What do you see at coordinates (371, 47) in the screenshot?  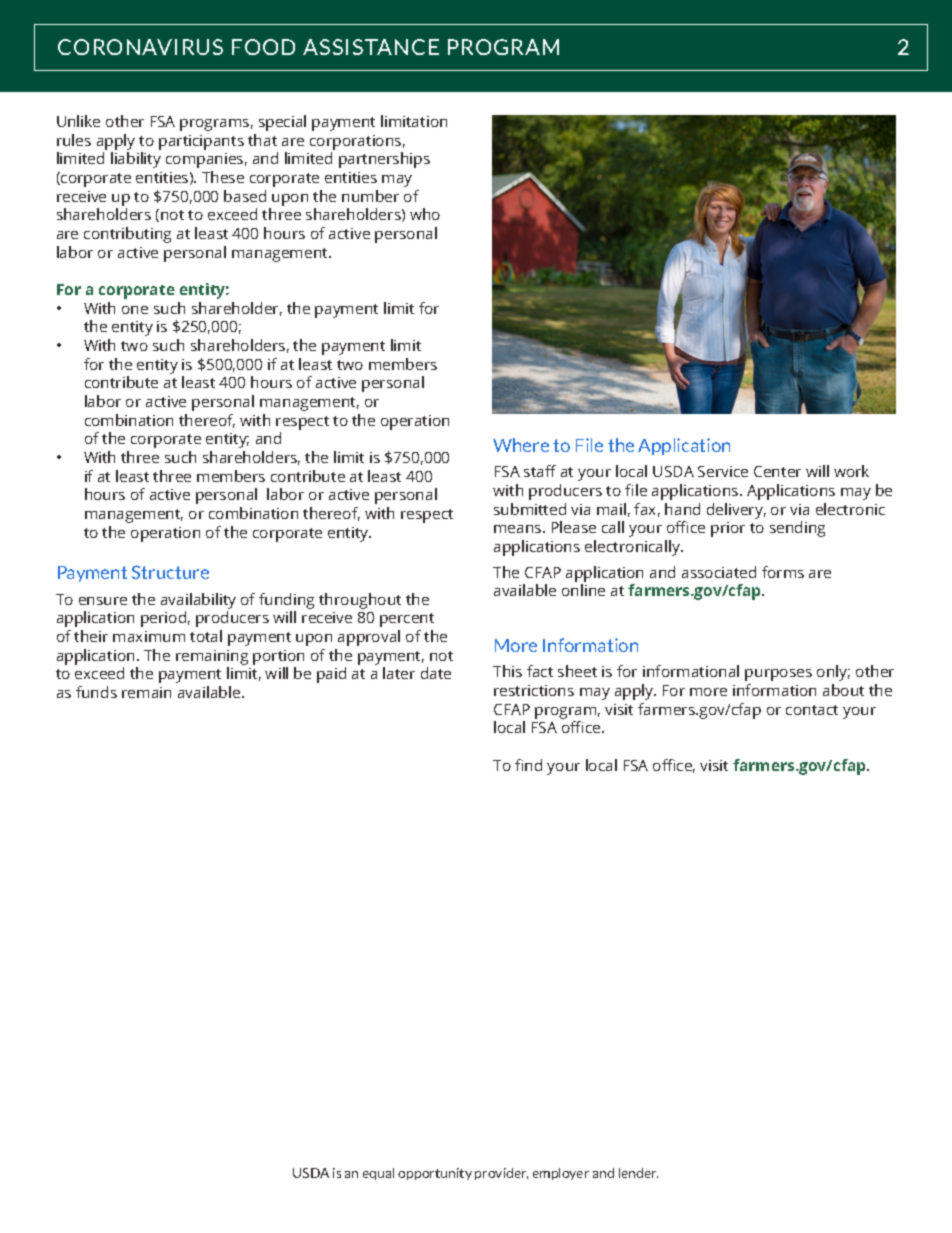 I see `ASSISTANCE` at bounding box center [371, 47].
